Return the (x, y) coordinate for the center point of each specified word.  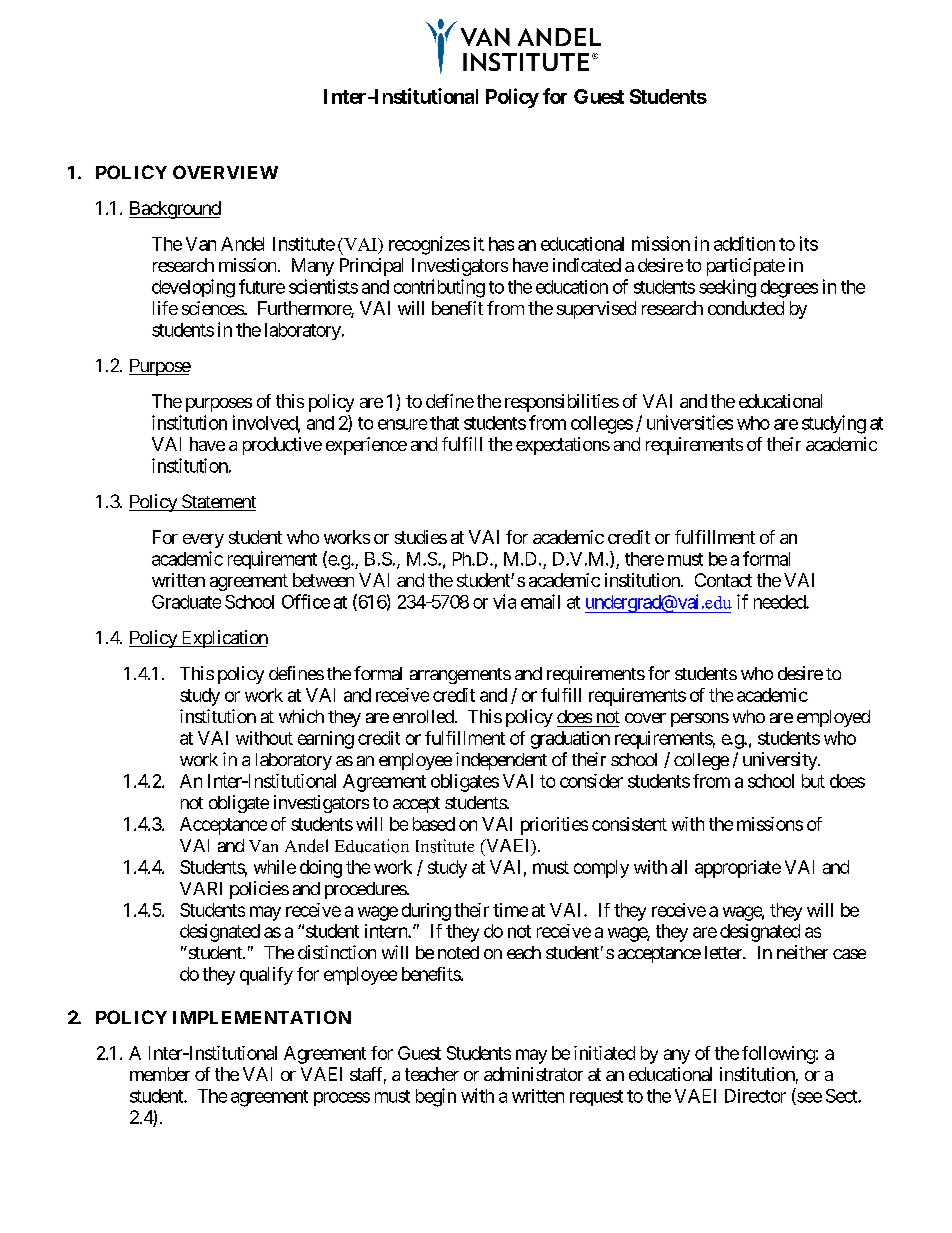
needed (780, 602)
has (501, 244)
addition (744, 243)
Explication (223, 639)
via (504, 601)
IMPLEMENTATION (262, 1017)
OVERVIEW (225, 172)
